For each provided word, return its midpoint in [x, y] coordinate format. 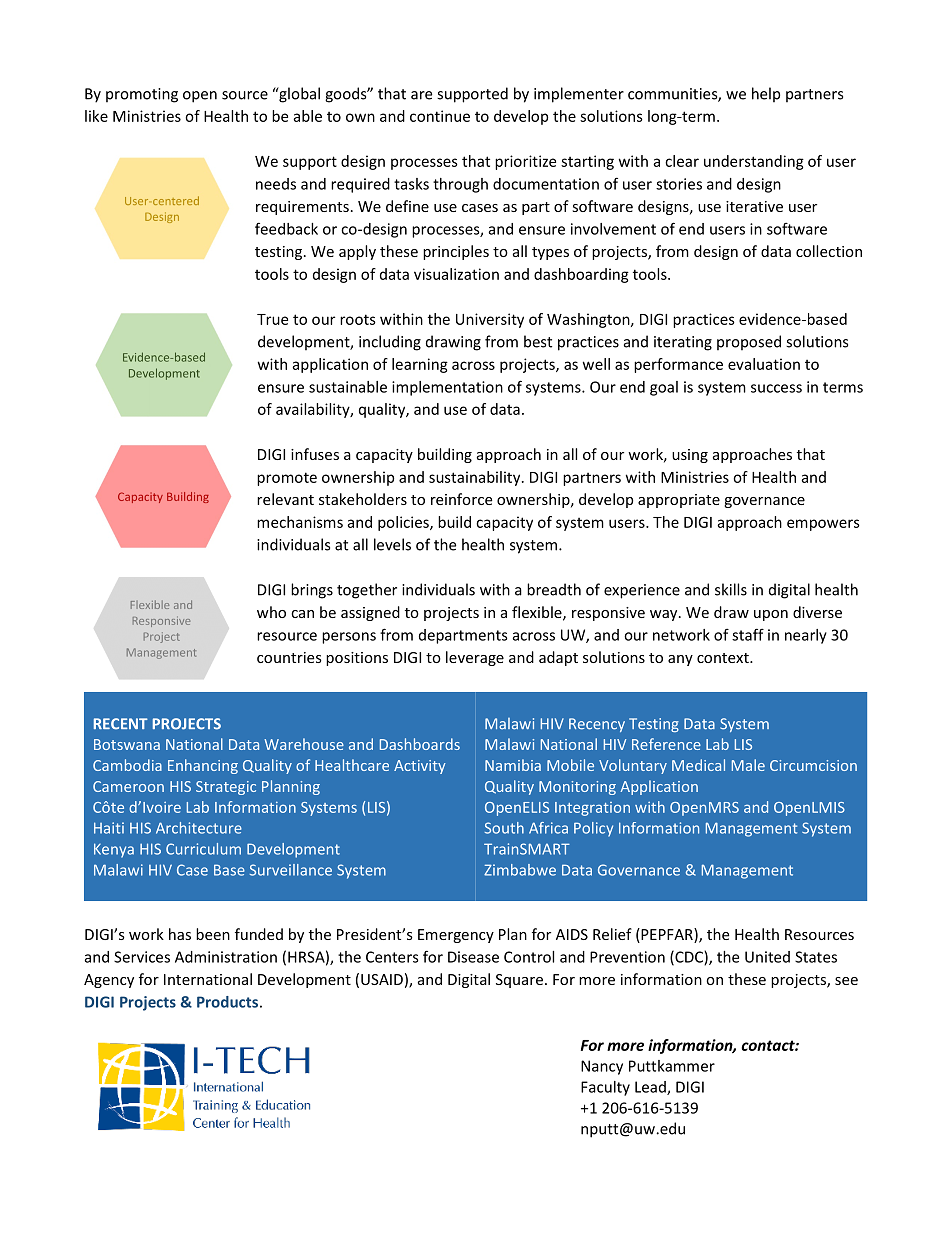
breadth [554, 589]
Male [748, 765]
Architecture [199, 828]
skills [731, 589]
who [271, 612]
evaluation [764, 364]
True [272, 319]
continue [440, 116]
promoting [142, 95]
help [766, 95]
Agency [109, 981]
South [504, 828]
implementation [447, 388]
